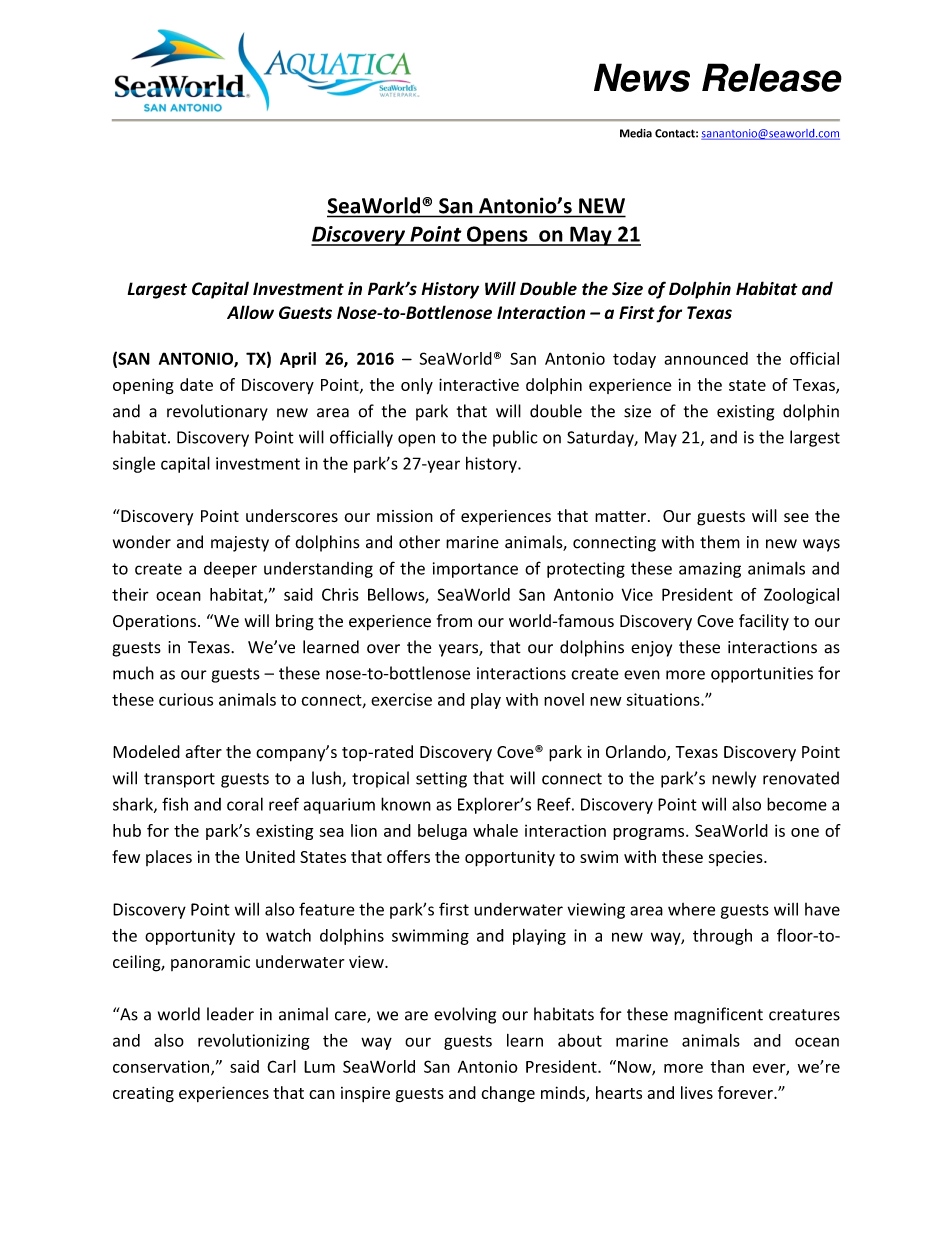  I want to click on change, so click(508, 1094).
